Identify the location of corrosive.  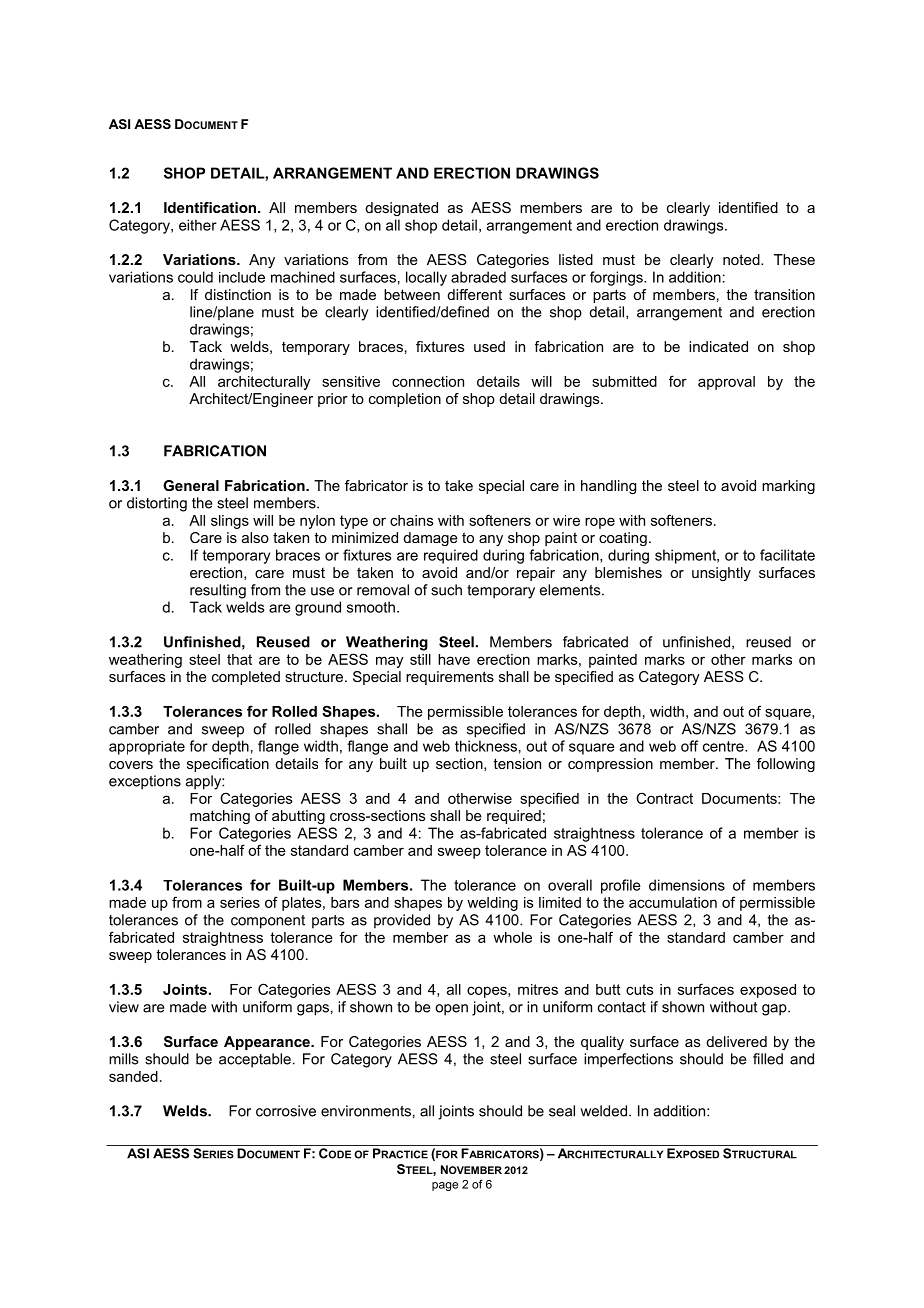
(286, 1111).
